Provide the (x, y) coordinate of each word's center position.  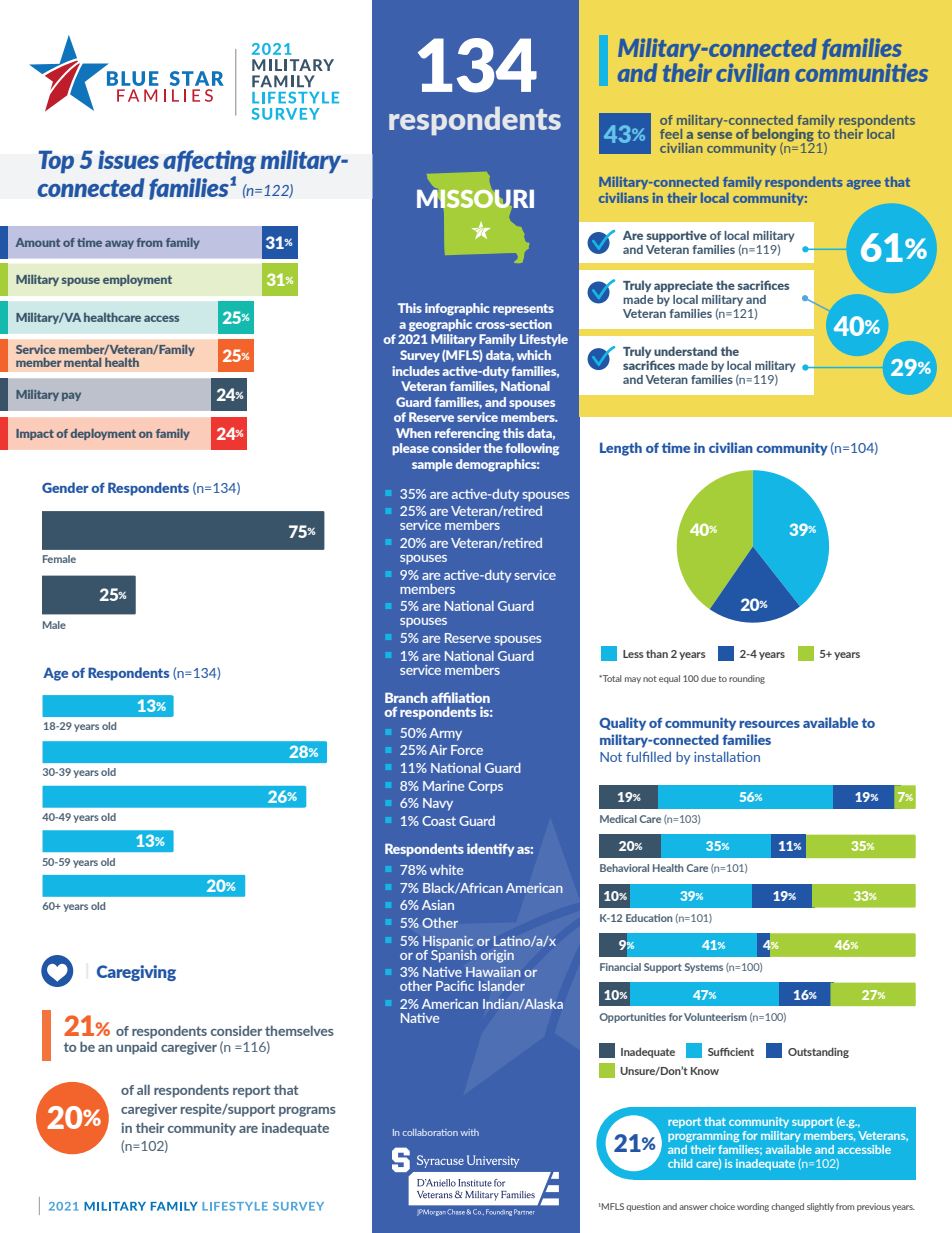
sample (432, 465)
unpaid (136, 1048)
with (469, 1132)
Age (55, 674)
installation (727, 757)
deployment (103, 434)
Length (621, 449)
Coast (439, 821)
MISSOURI (475, 199)
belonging (783, 136)
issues (128, 159)
